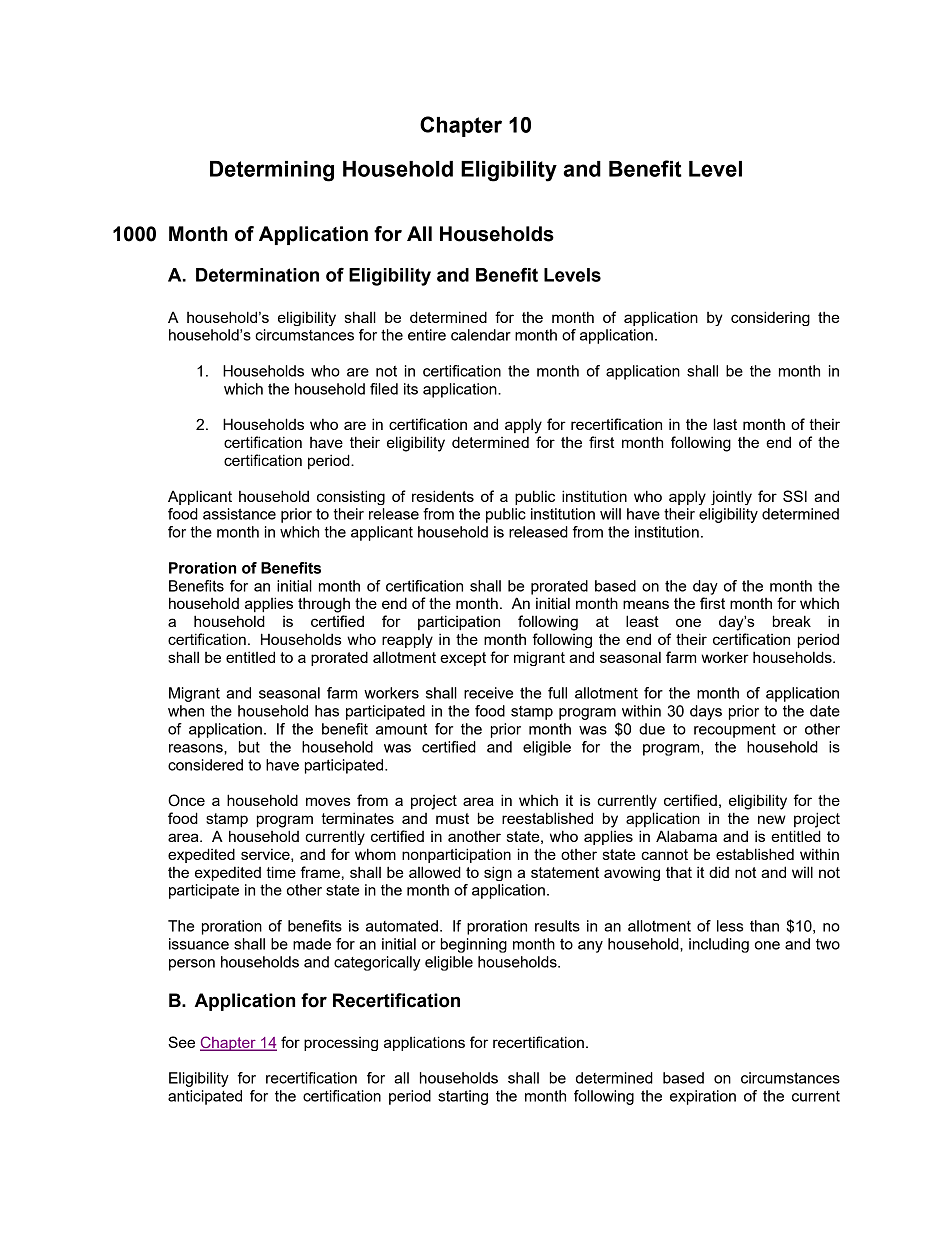  Describe the element at coordinates (272, 171) in the screenshot. I see `Determining` at that location.
